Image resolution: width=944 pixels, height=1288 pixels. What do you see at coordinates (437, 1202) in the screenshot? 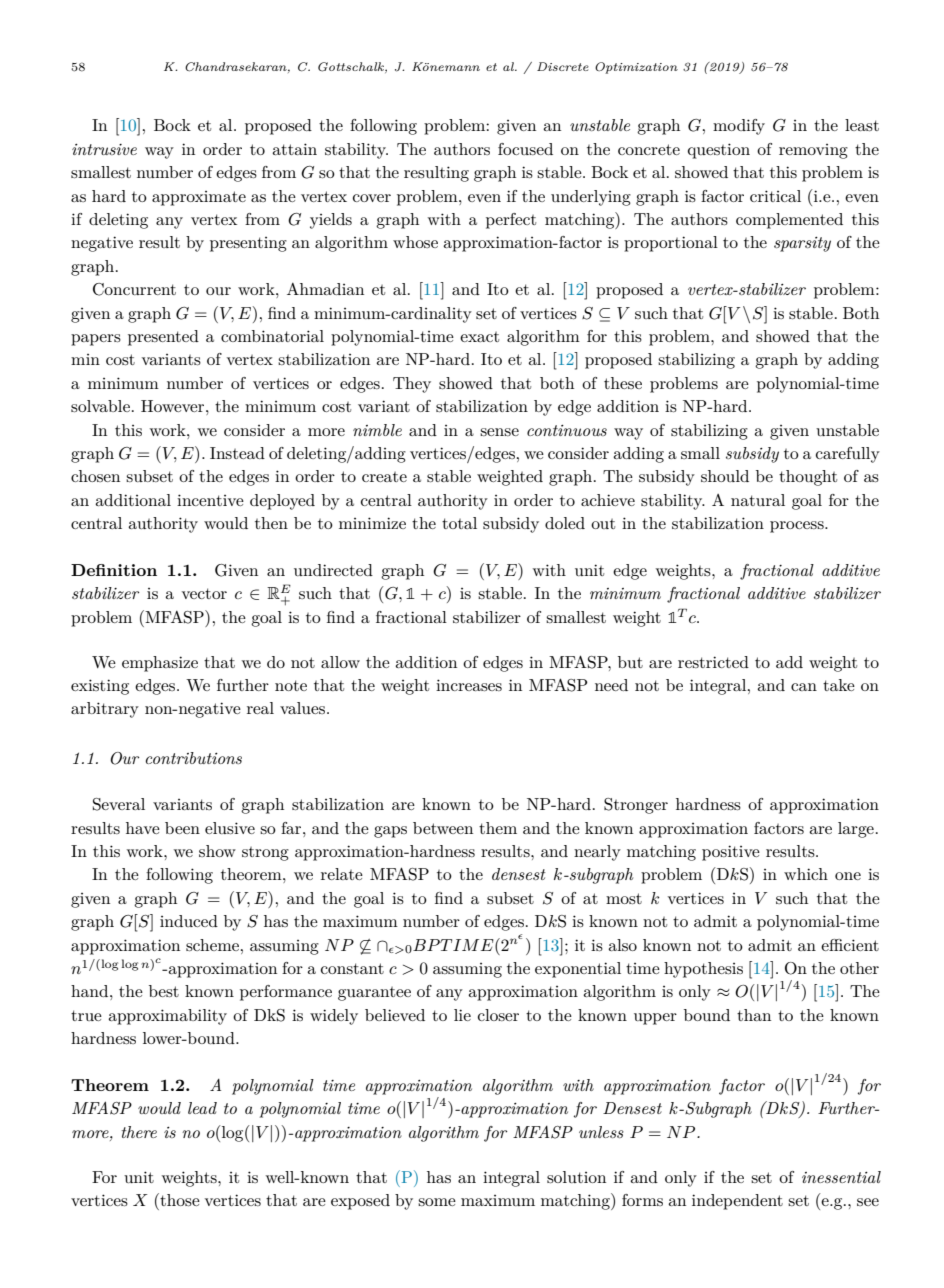
I see `some` at bounding box center [437, 1202].
